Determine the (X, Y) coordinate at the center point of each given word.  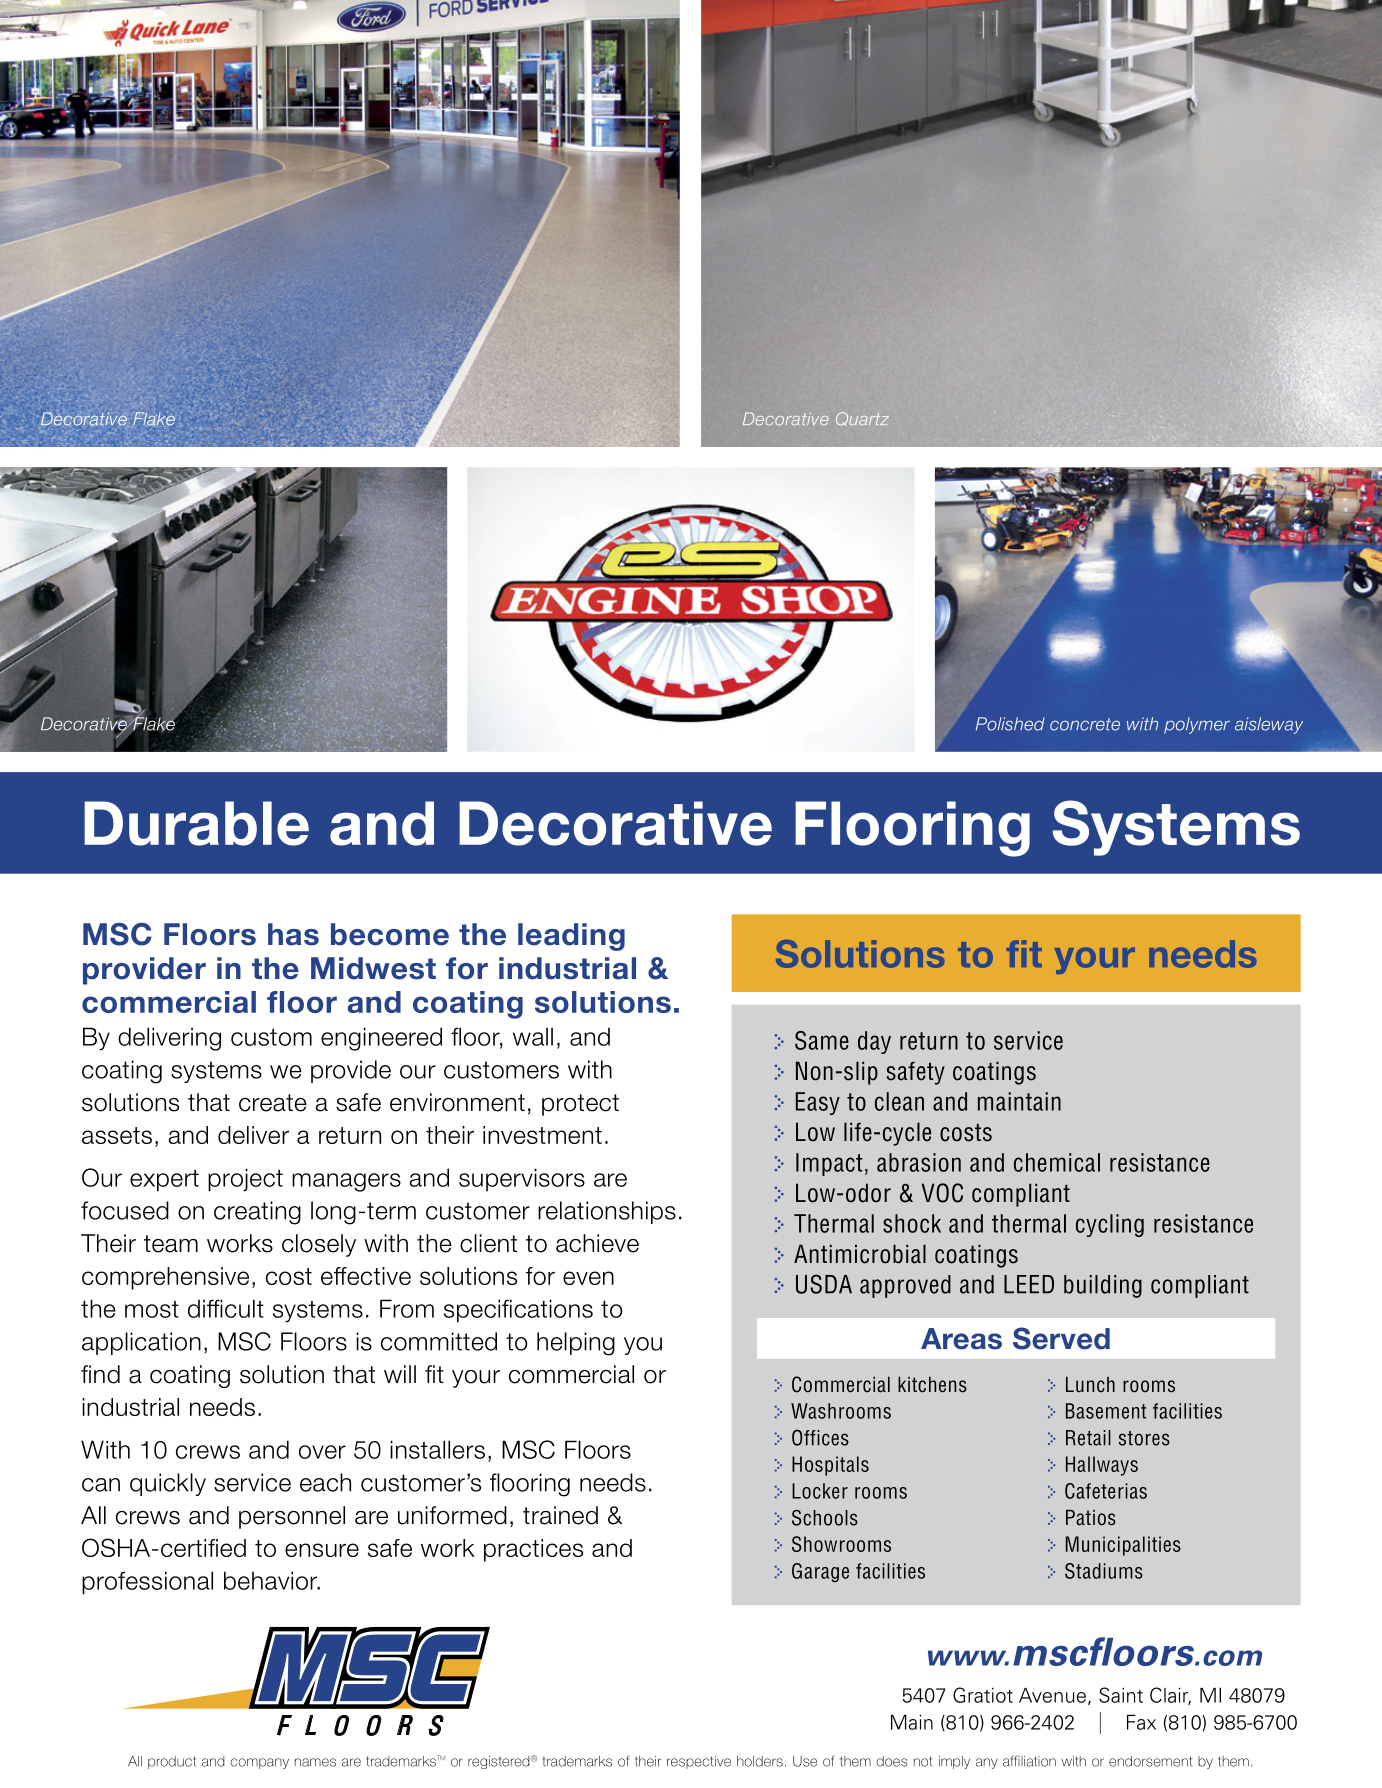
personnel (292, 1517)
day (874, 1042)
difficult (226, 1308)
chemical (1057, 1162)
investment (542, 1135)
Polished (1010, 724)
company (259, 1763)
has (293, 934)
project (245, 1180)
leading (571, 937)
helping (576, 1344)
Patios (1091, 1517)
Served (1061, 1338)
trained (560, 1515)
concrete (1085, 724)
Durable (196, 823)
